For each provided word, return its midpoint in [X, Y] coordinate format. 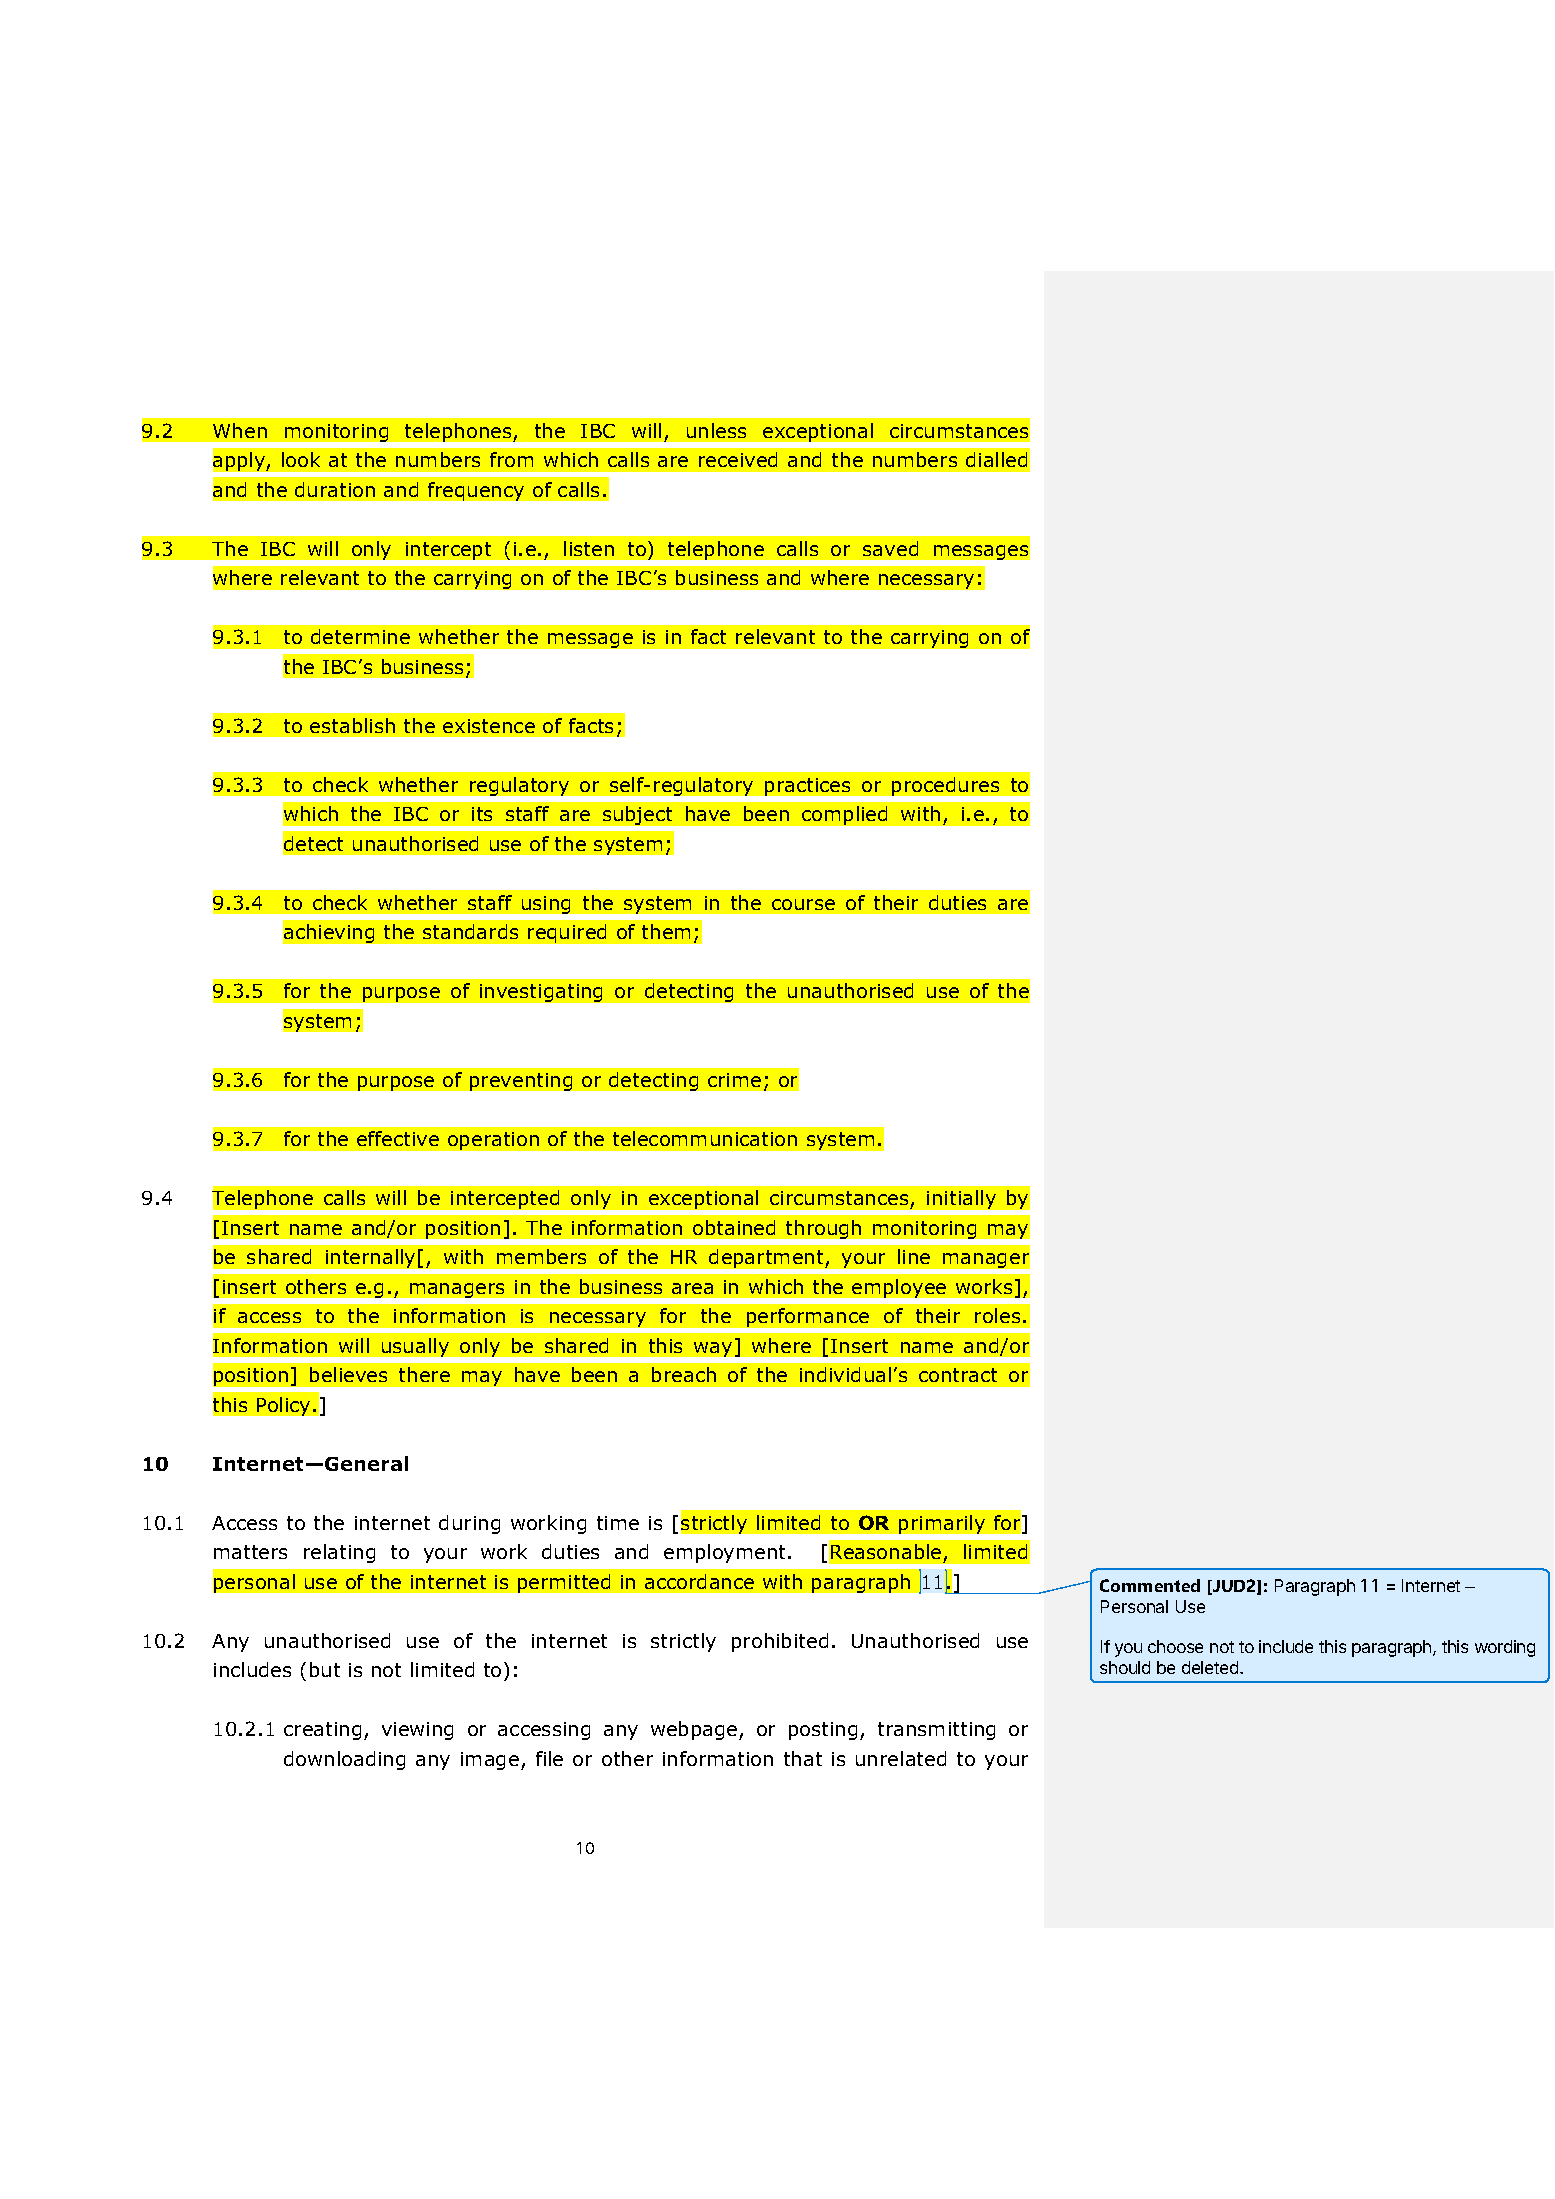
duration [335, 489]
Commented [1150, 1585]
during [469, 1524]
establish [352, 725]
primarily [942, 1524]
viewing [417, 1731]
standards [470, 931]
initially [961, 1199]
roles [997, 1315]
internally [370, 1258]
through [823, 1229]
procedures [945, 786]
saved [890, 548]
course [803, 904]
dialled [996, 459]
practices [807, 787]
